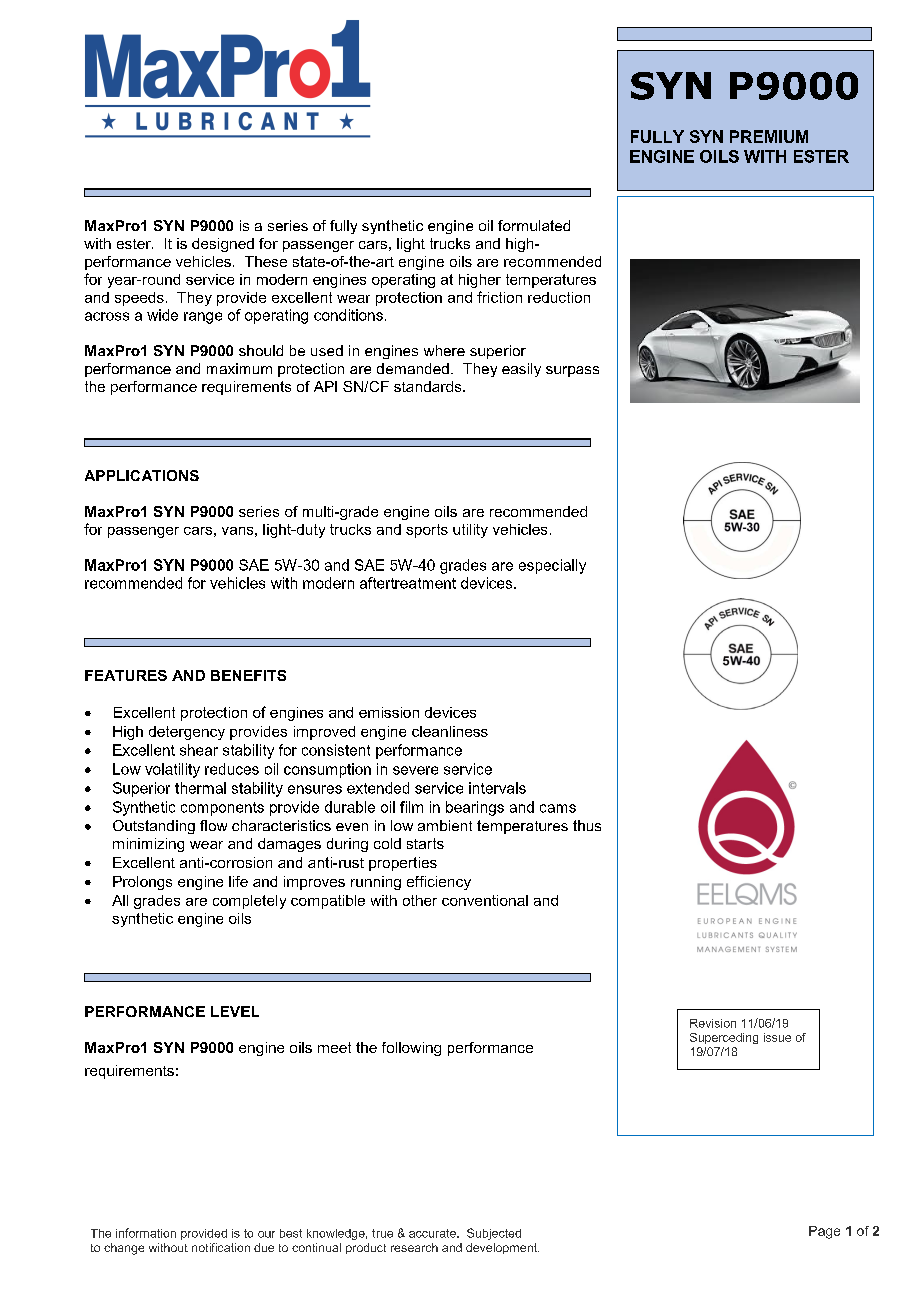  Describe the element at coordinates (769, 136) in the screenshot. I see `PREMIUM` at that location.
